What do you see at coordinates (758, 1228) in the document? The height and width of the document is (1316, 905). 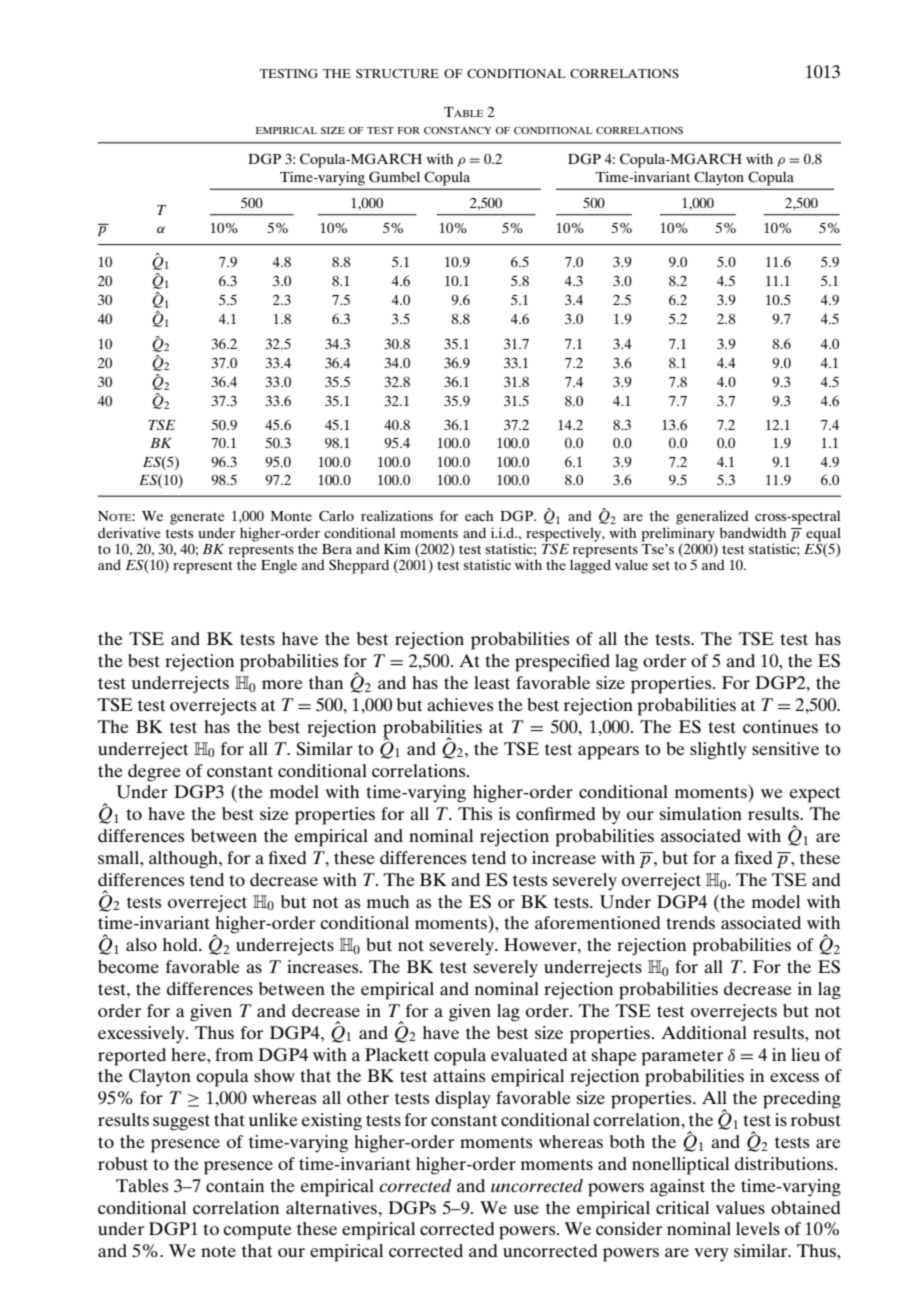 I see `levels` at bounding box center [758, 1228].
